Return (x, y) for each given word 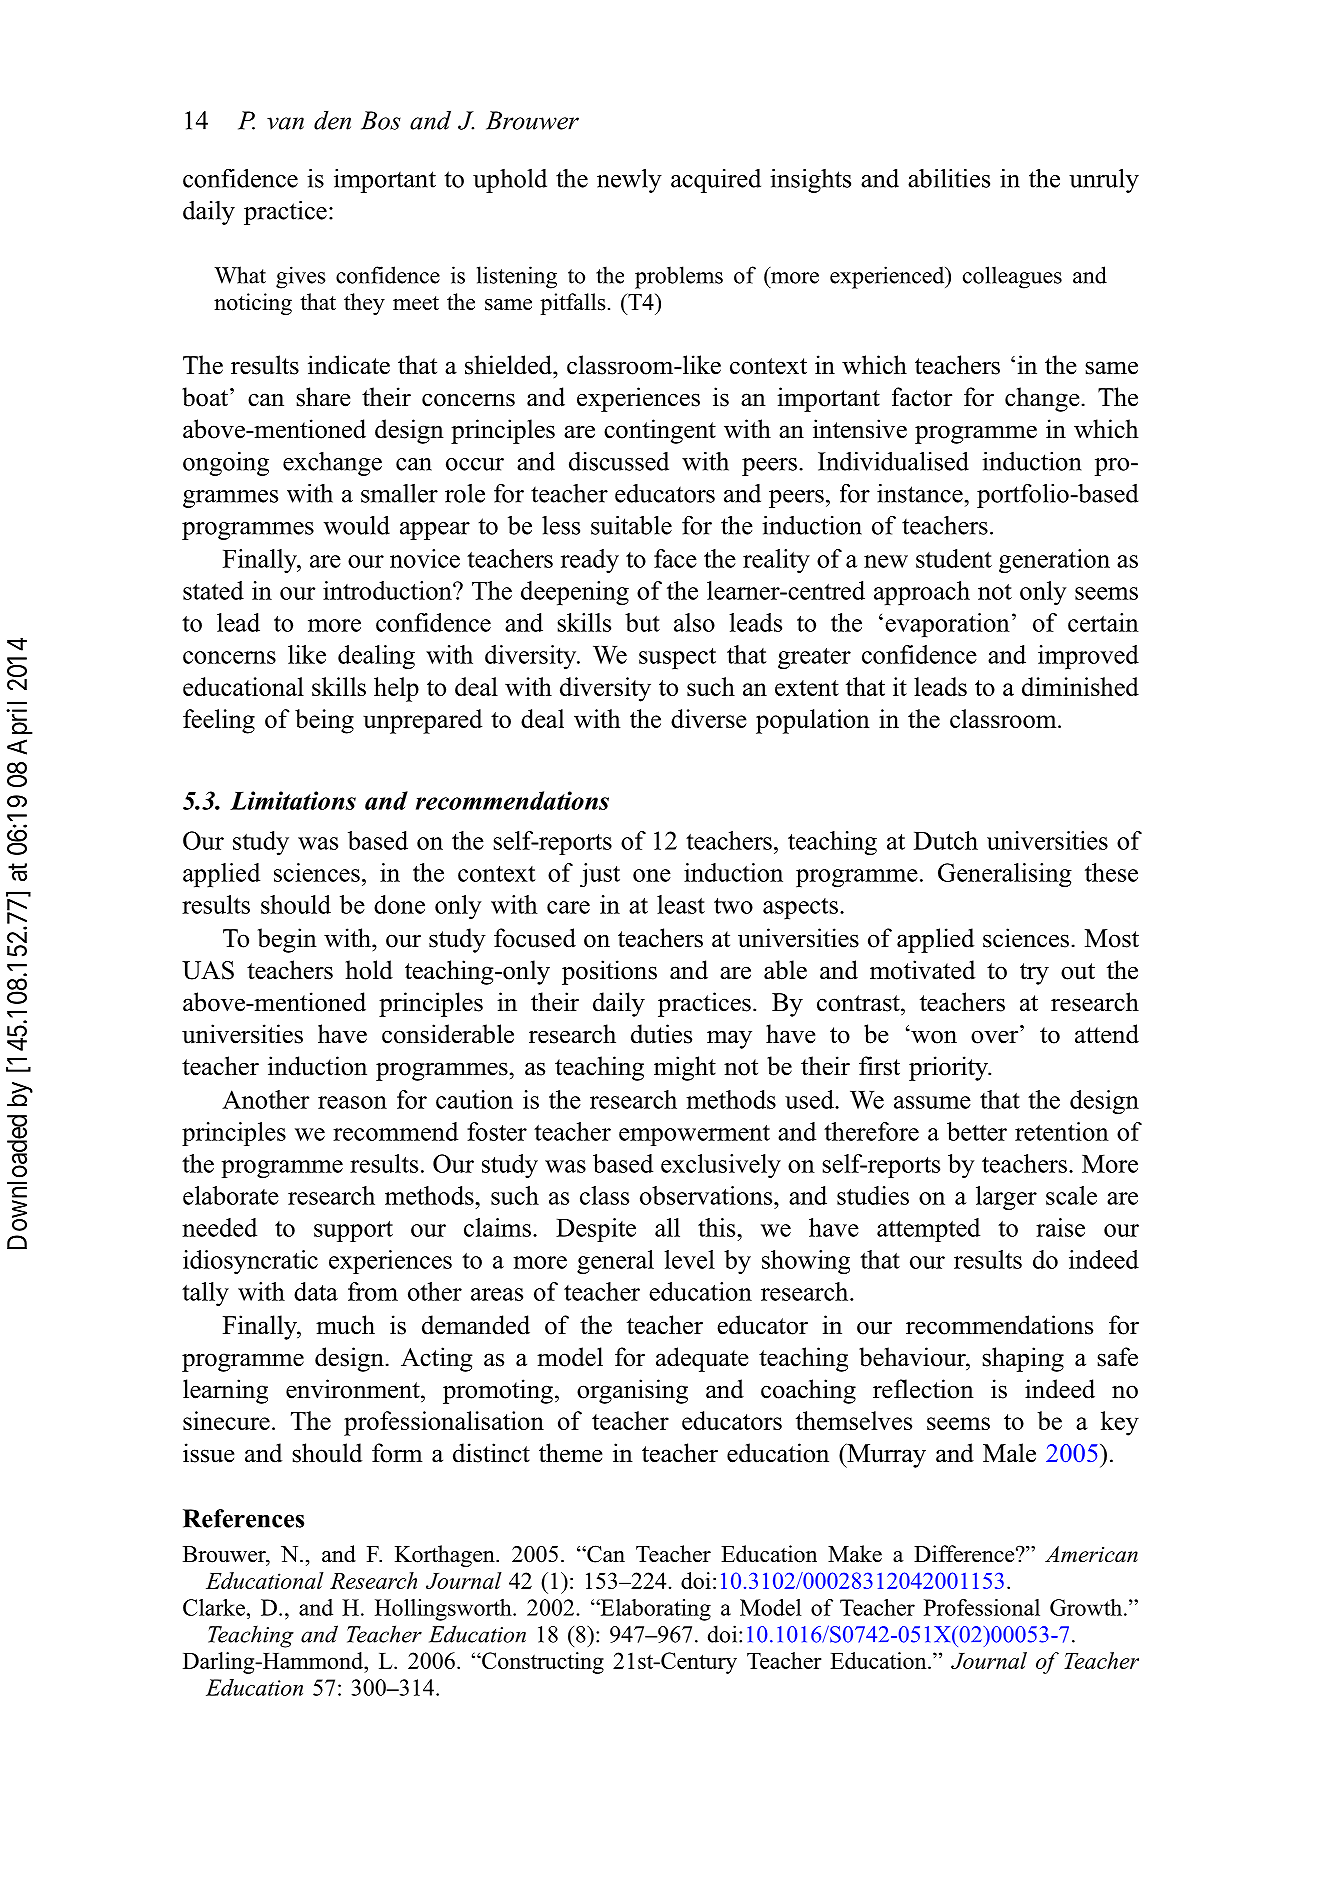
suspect (677, 658)
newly (629, 180)
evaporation (947, 625)
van (285, 123)
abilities (949, 178)
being (324, 721)
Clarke (214, 1607)
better (977, 1131)
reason (352, 1102)
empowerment (694, 1135)
